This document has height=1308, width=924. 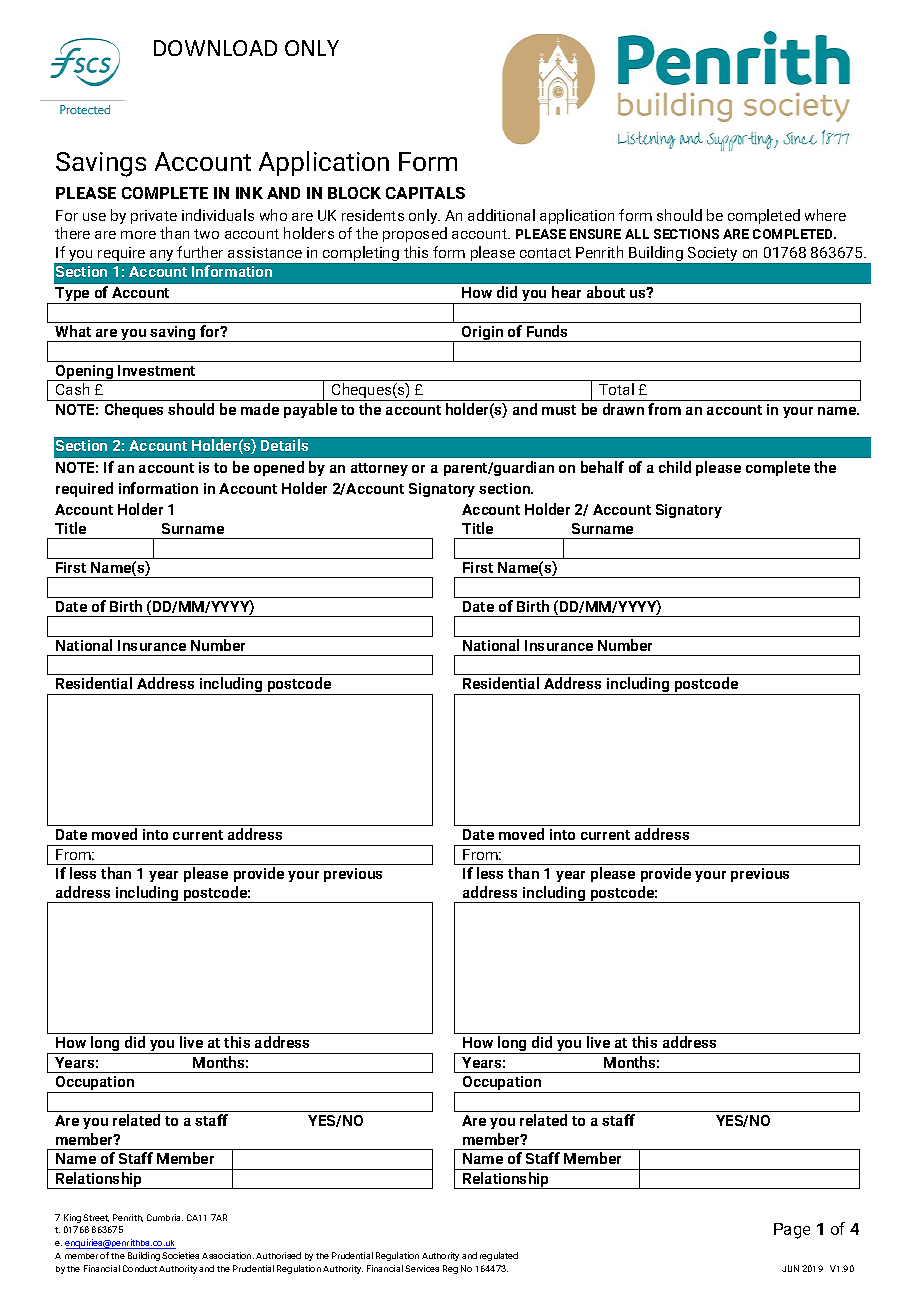 What do you see at coordinates (180, 1255) in the document?
I see `Societies` at bounding box center [180, 1255].
